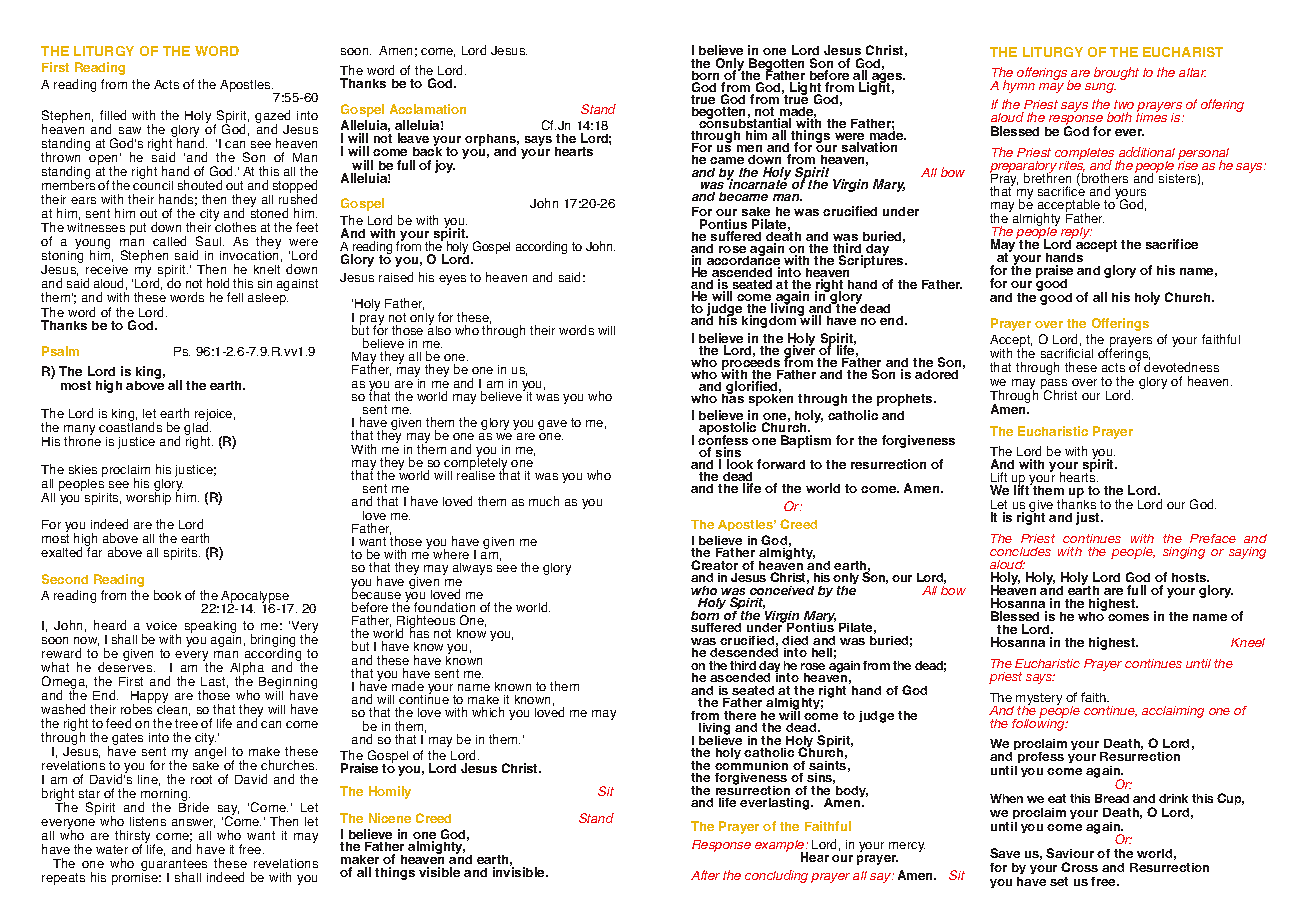  Describe the element at coordinates (1054, 385) in the screenshot. I see `pass` at that location.
